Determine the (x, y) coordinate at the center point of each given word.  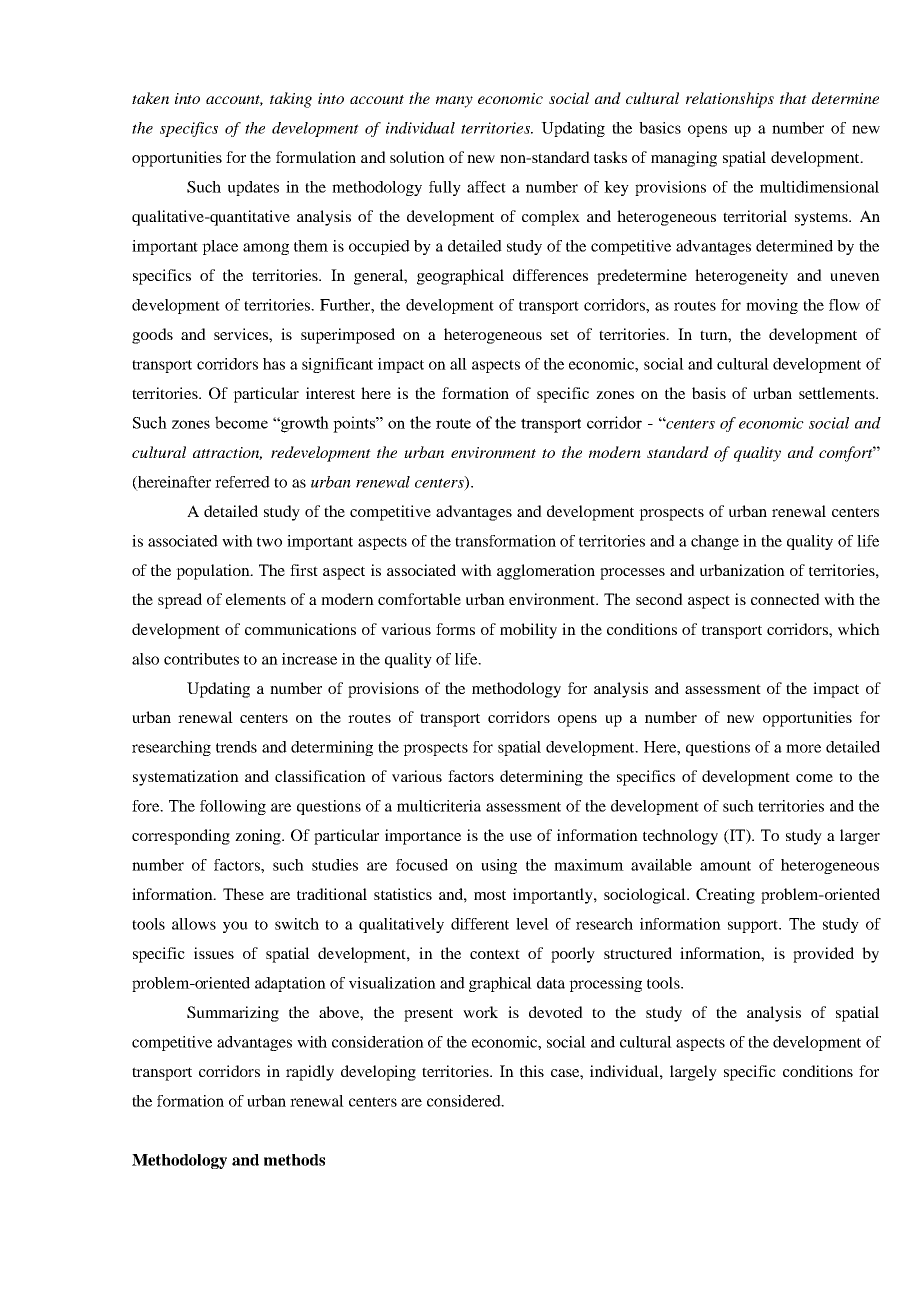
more (803, 748)
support (754, 926)
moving (772, 306)
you (235, 927)
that (793, 98)
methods (294, 1160)
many (454, 102)
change (715, 542)
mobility (528, 631)
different (480, 924)
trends (236, 747)
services (242, 334)
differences (550, 275)
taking (291, 100)
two (269, 542)
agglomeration (546, 572)
